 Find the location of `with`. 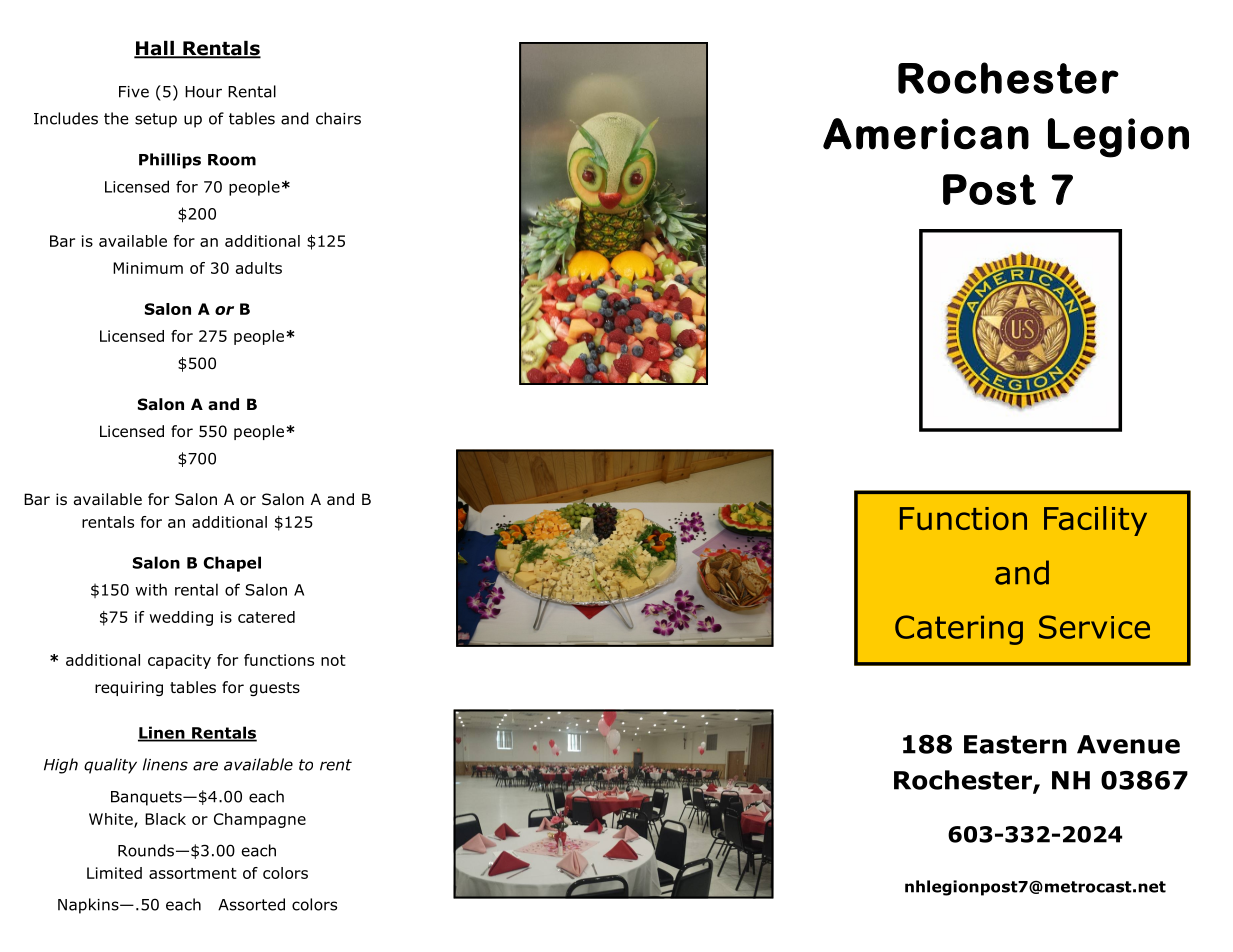

with is located at coordinates (151, 589).
